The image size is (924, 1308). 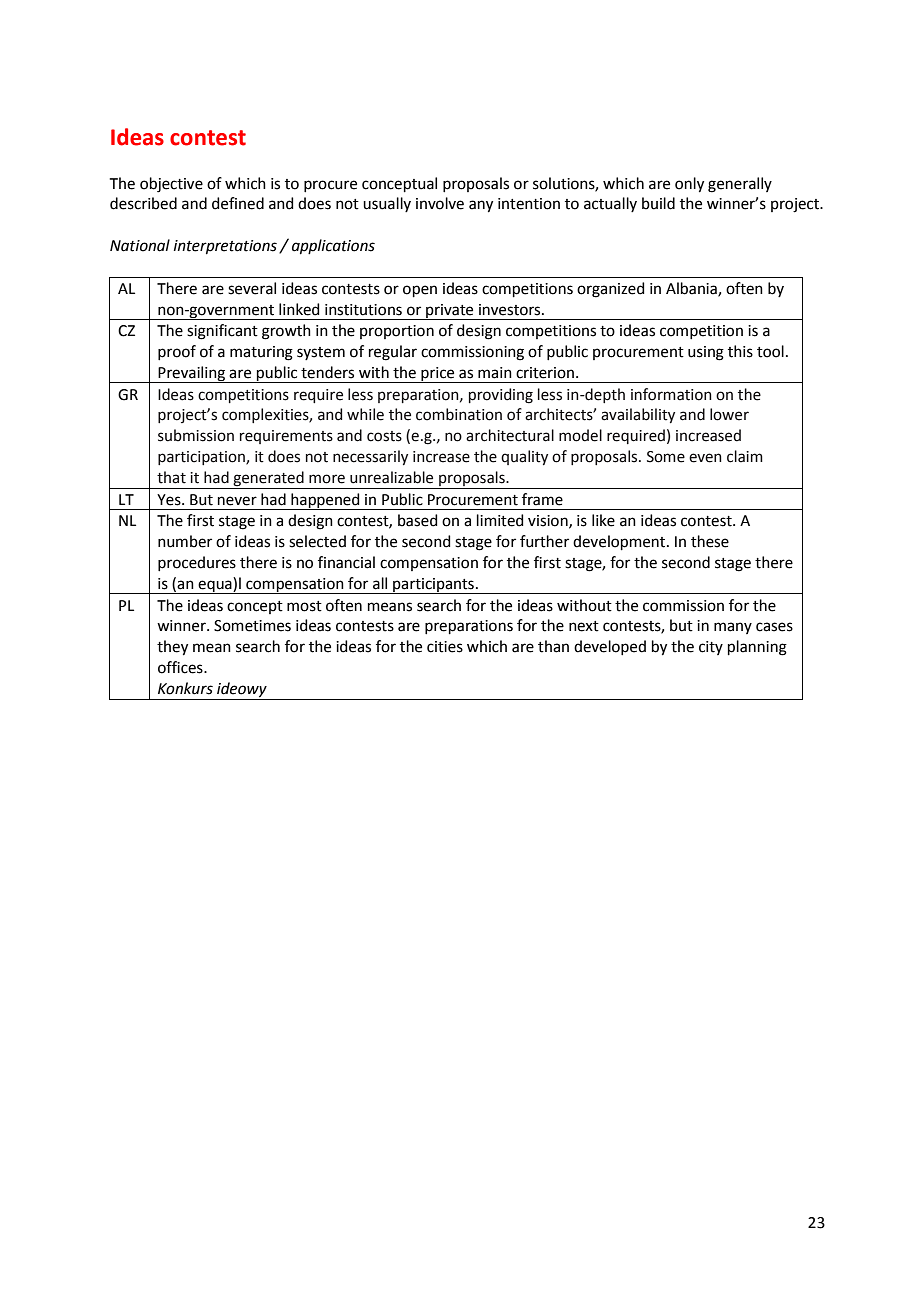 What do you see at coordinates (172, 648) in the page?
I see `they` at bounding box center [172, 648].
